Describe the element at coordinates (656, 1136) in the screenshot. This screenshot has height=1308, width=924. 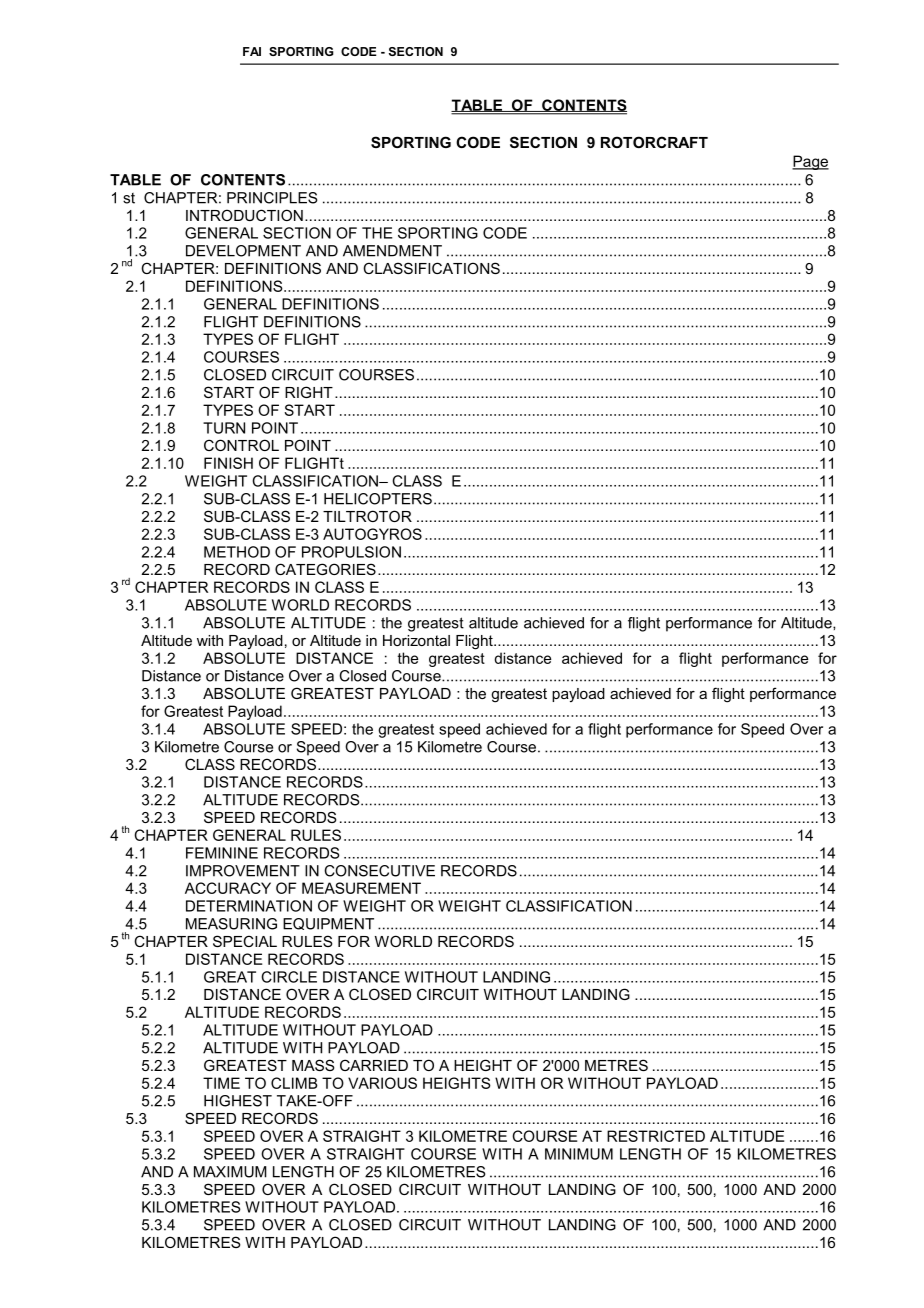
I see `RESTRICTED` at that location.
